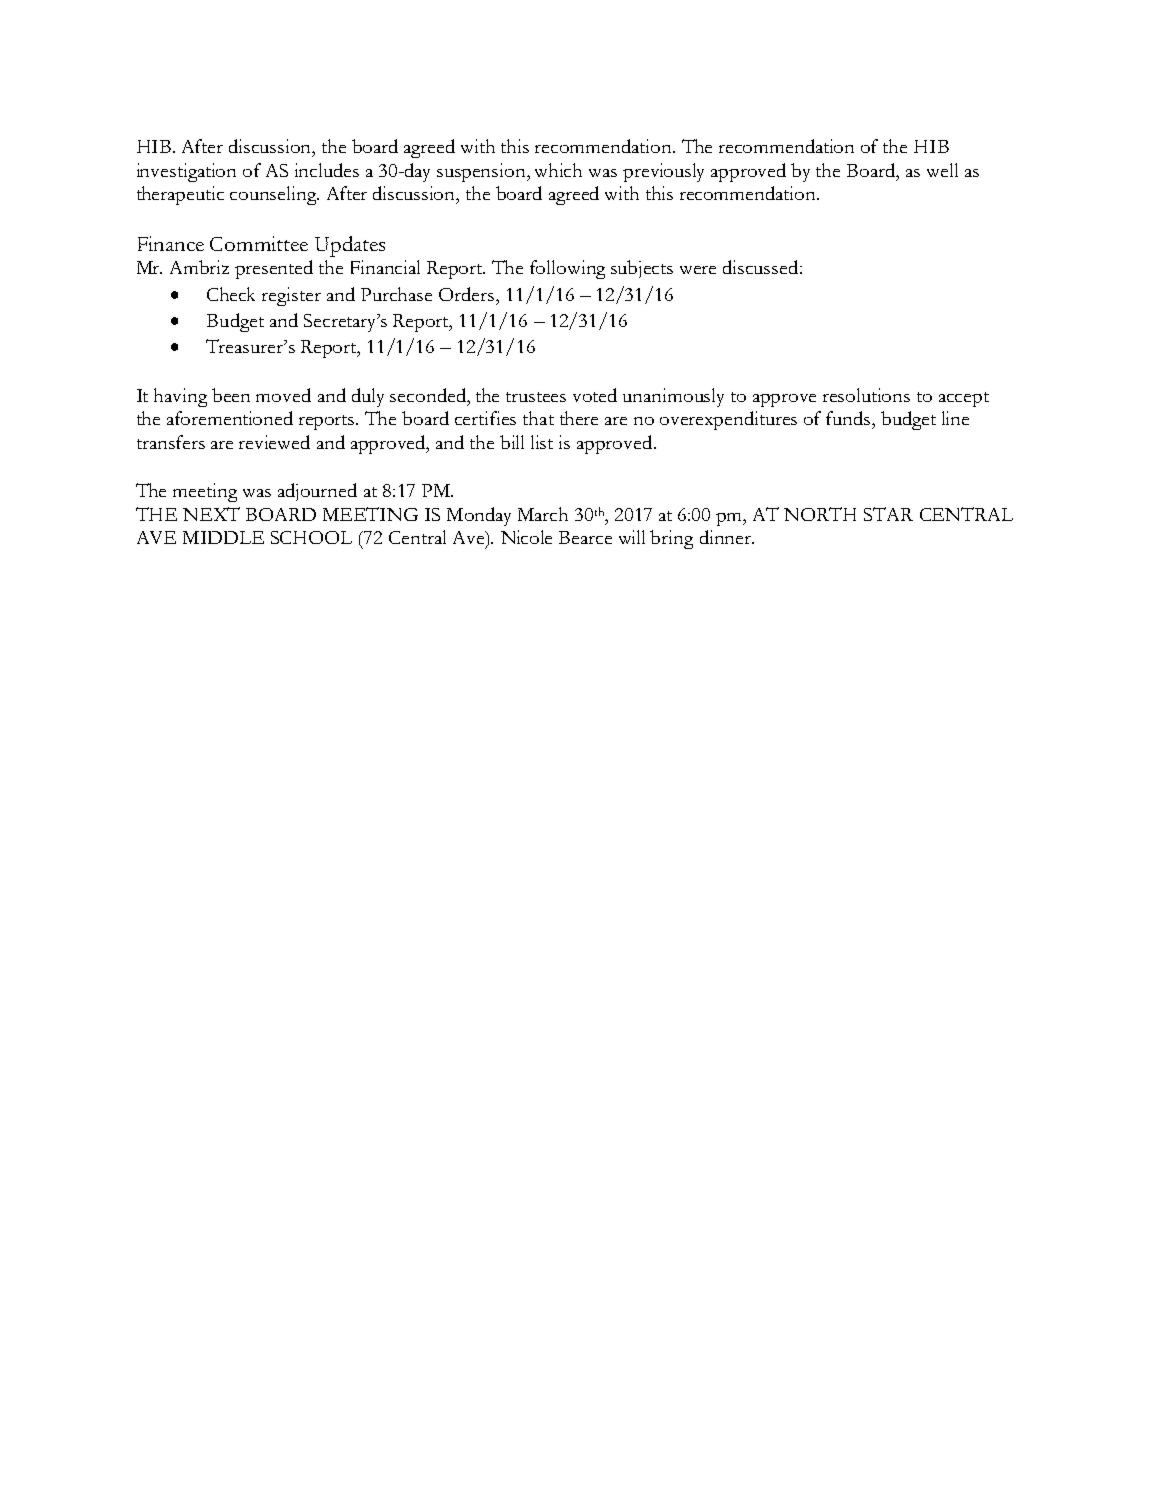 The height and width of the screenshot is (1492, 1153). Describe the element at coordinates (542, 442) in the screenshot. I see `list` at that location.
